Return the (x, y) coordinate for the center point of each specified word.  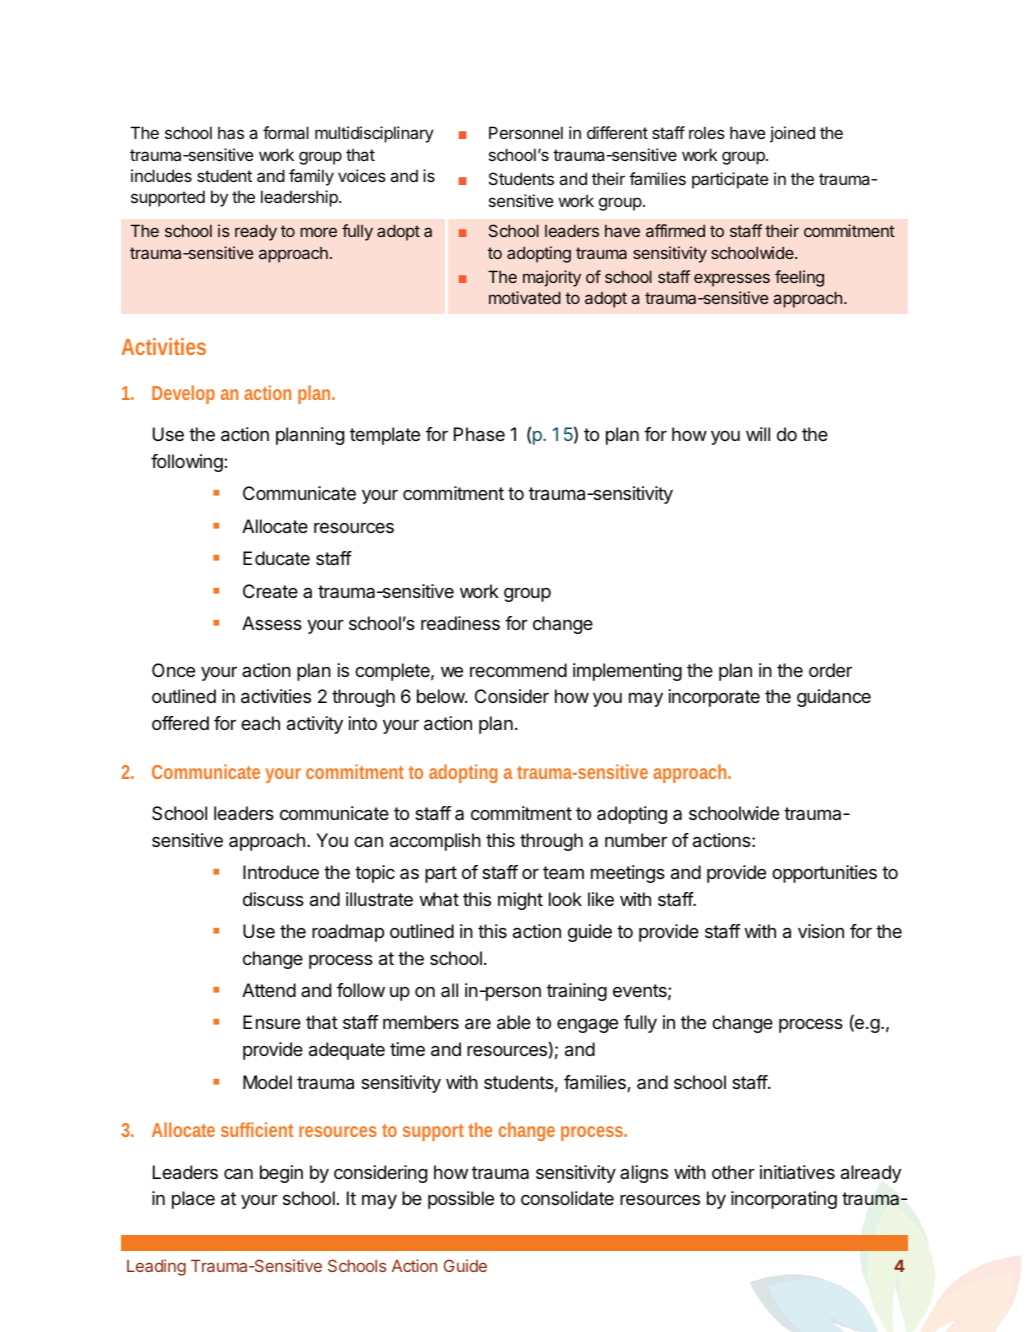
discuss (273, 899)
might (520, 901)
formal (286, 132)
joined (792, 134)
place (193, 1200)
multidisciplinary (374, 134)
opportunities (824, 874)
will (758, 434)
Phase (479, 434)
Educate (276, 558)
